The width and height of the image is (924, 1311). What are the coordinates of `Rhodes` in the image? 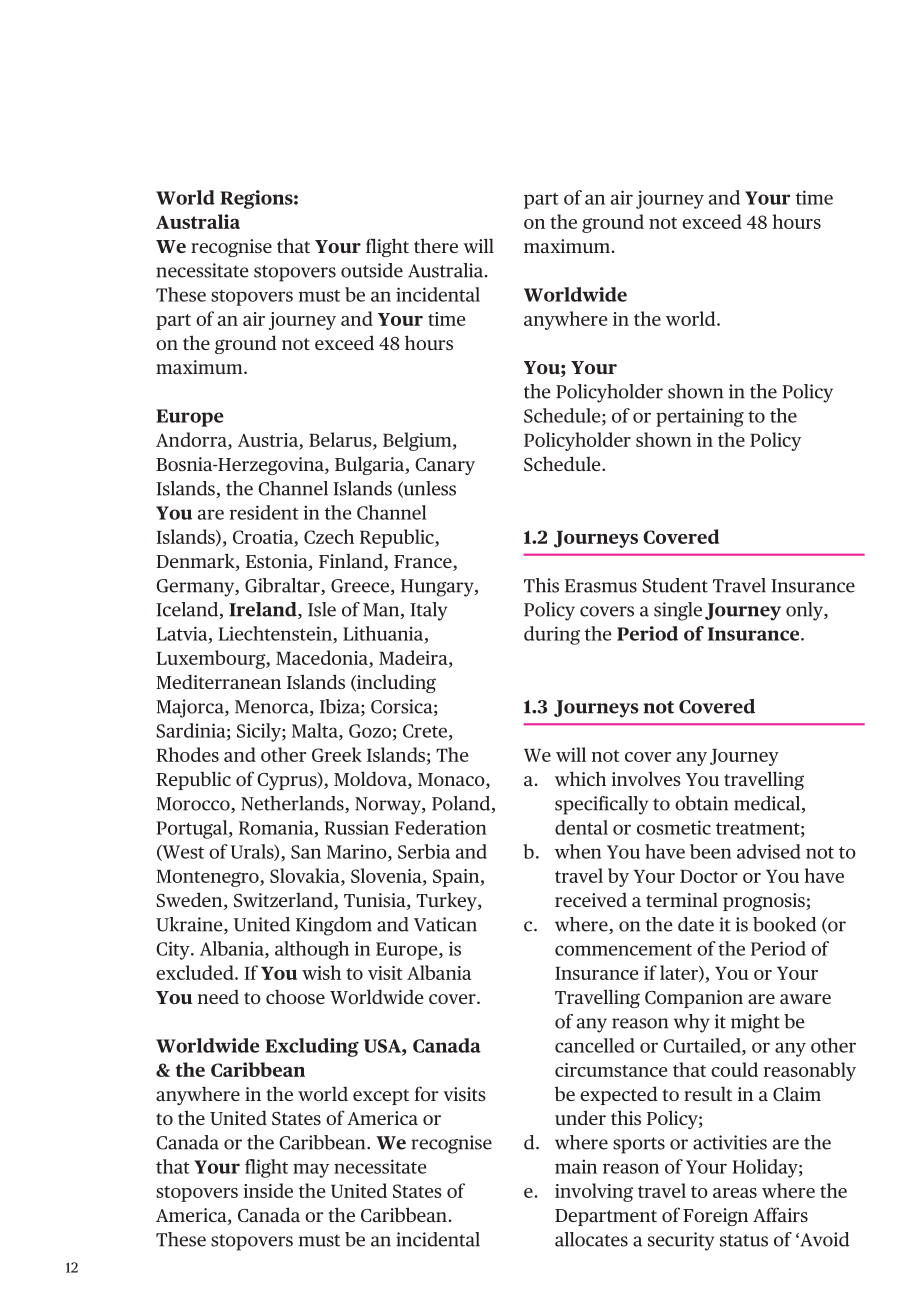 It's located at (187, 754).
